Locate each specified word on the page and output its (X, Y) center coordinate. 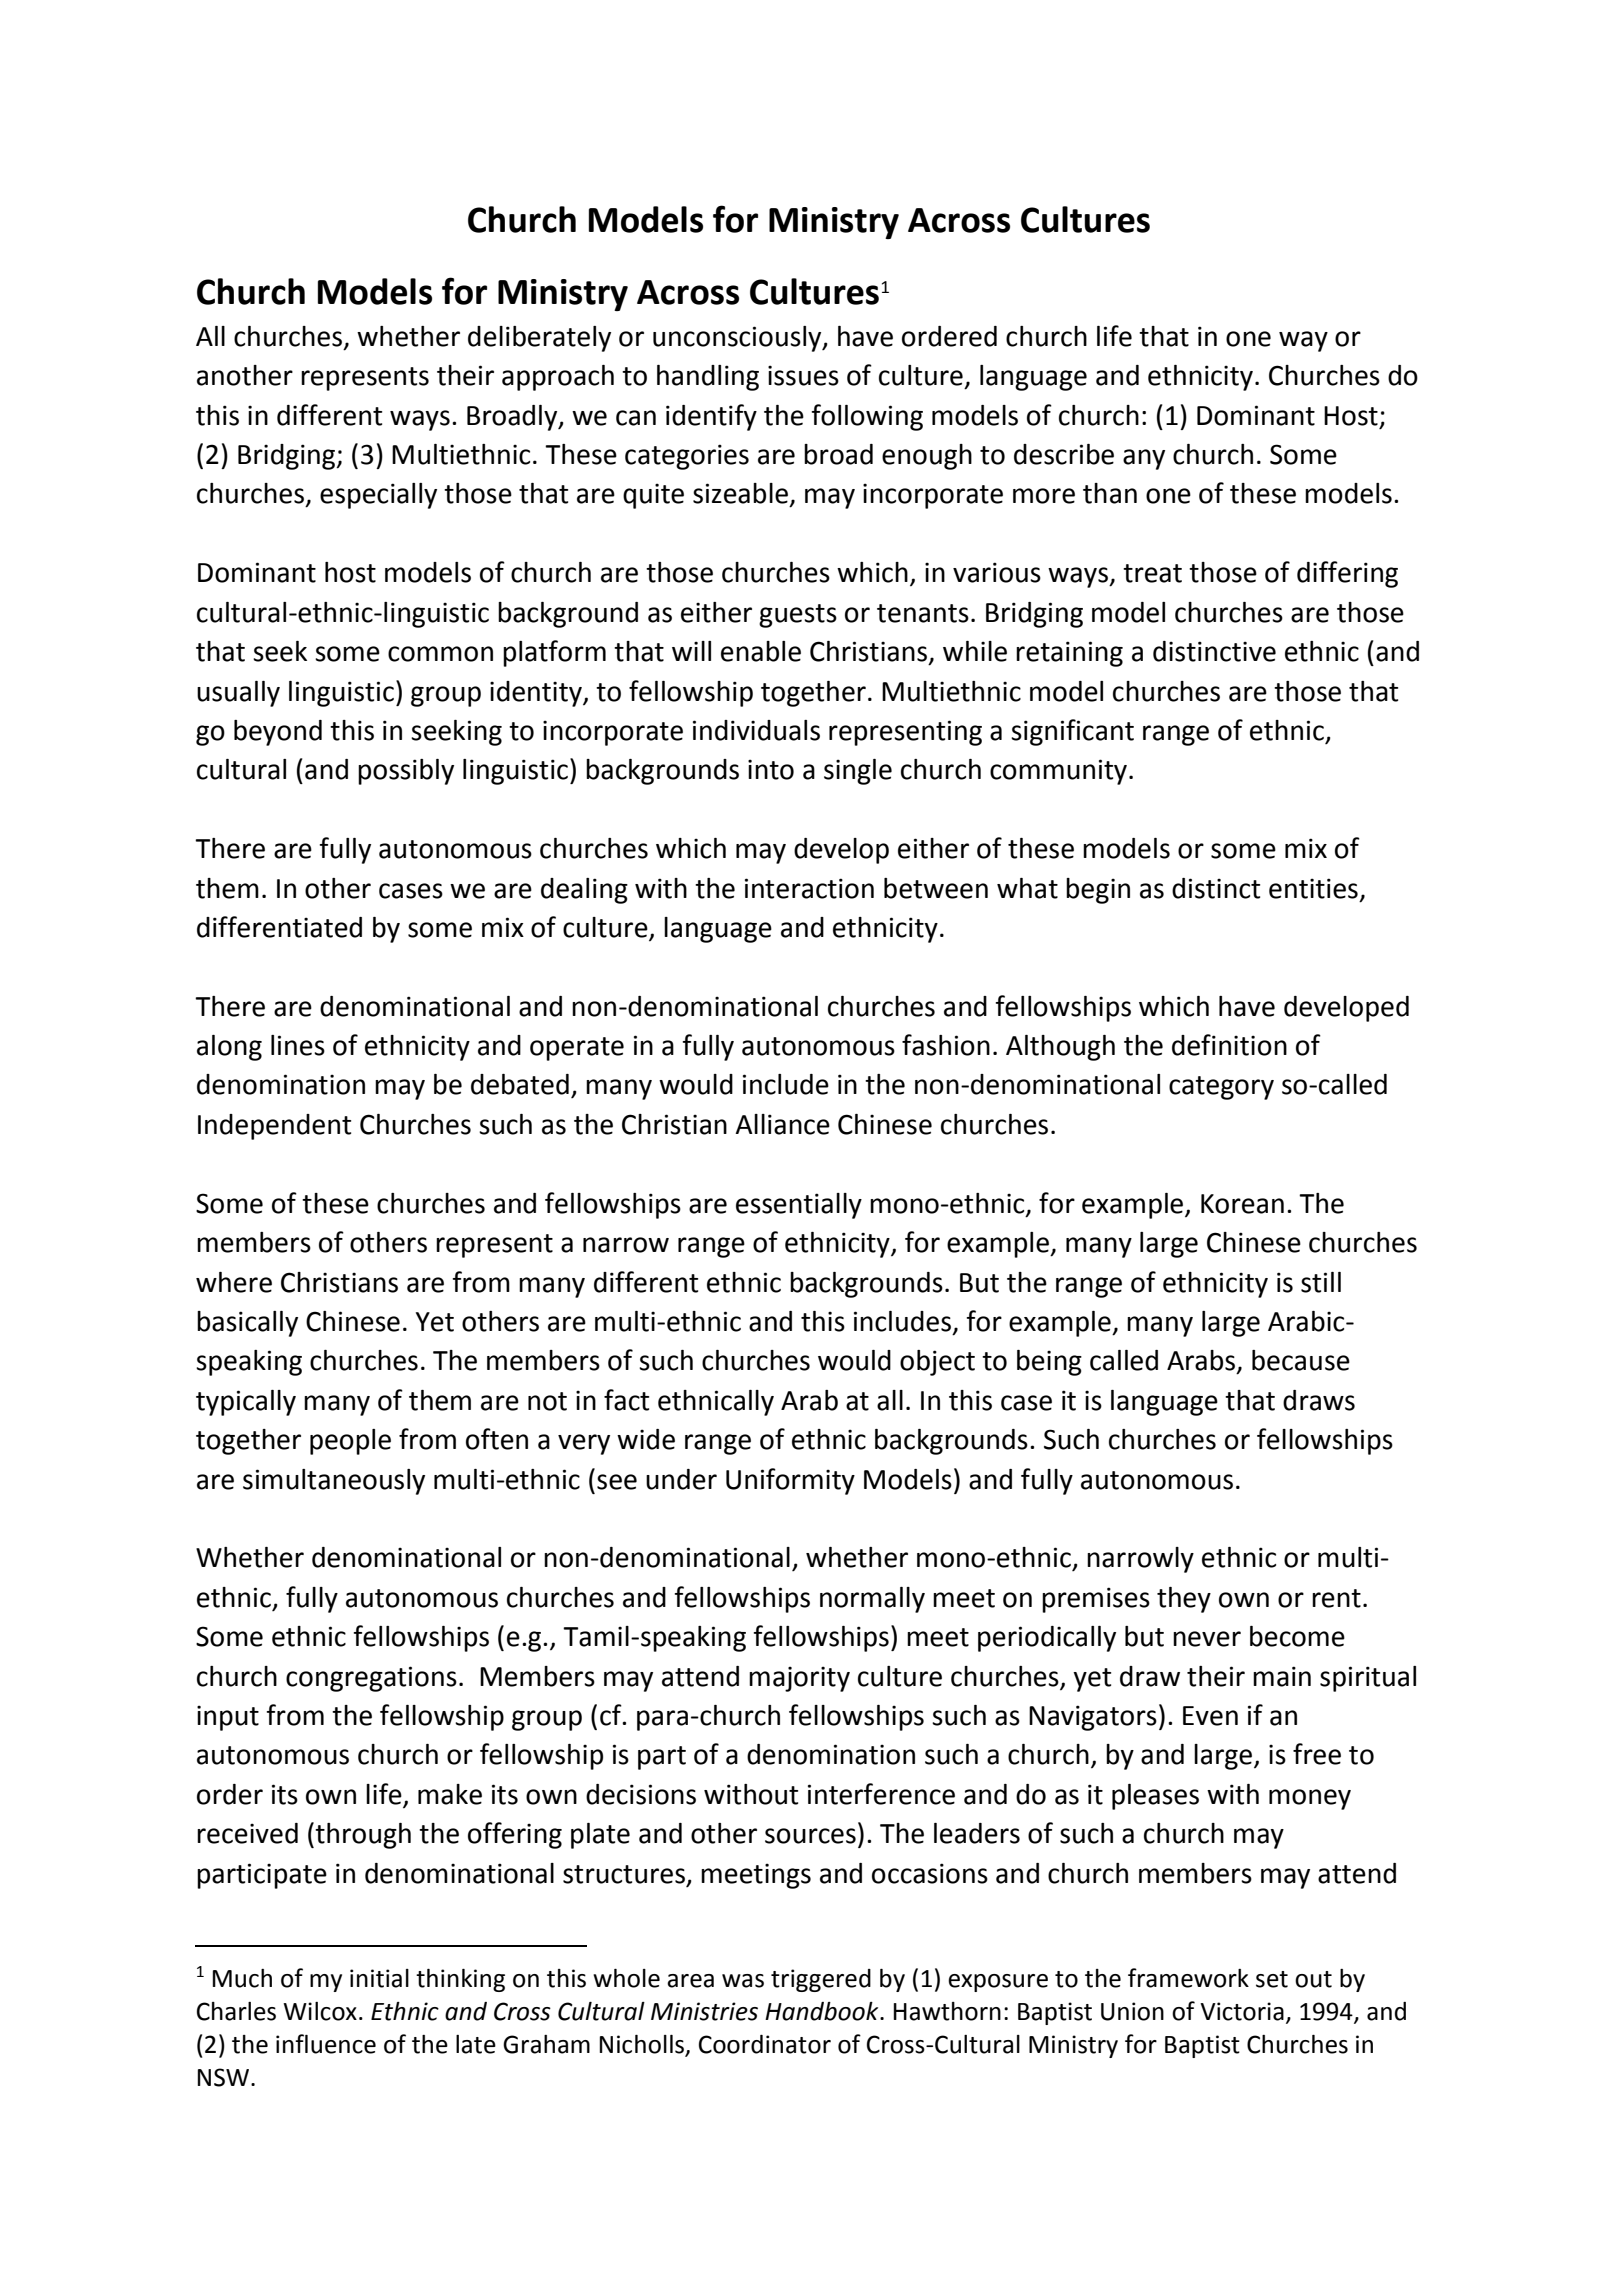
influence (326, 2044)
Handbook (823, 2011)
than (1110, 493)
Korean (1242, 1204)
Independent (274, 1127)
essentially (799, 1206)
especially (378, 496)
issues (803, 375)
